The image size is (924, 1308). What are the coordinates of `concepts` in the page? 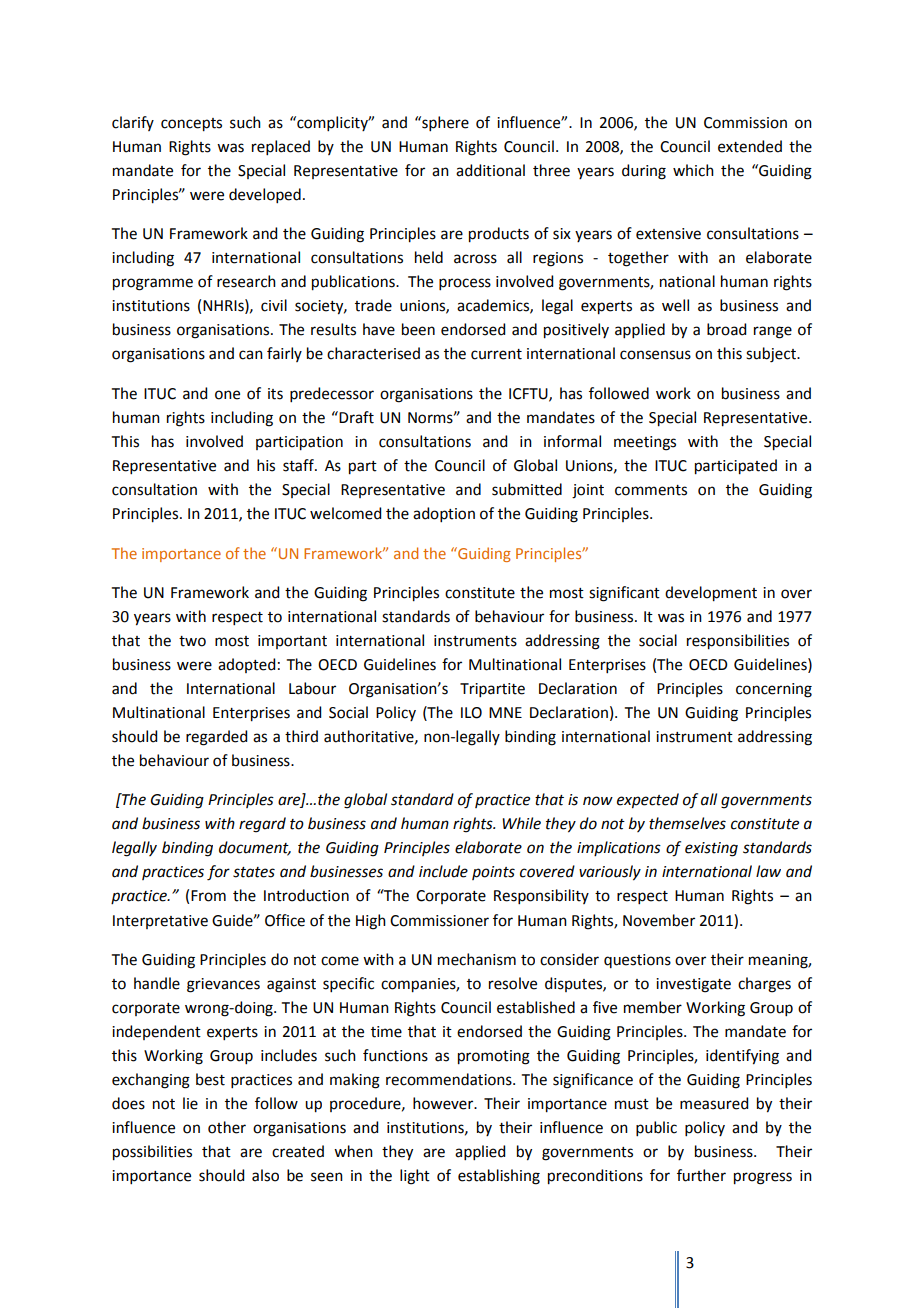 It's located at (191, 125).
